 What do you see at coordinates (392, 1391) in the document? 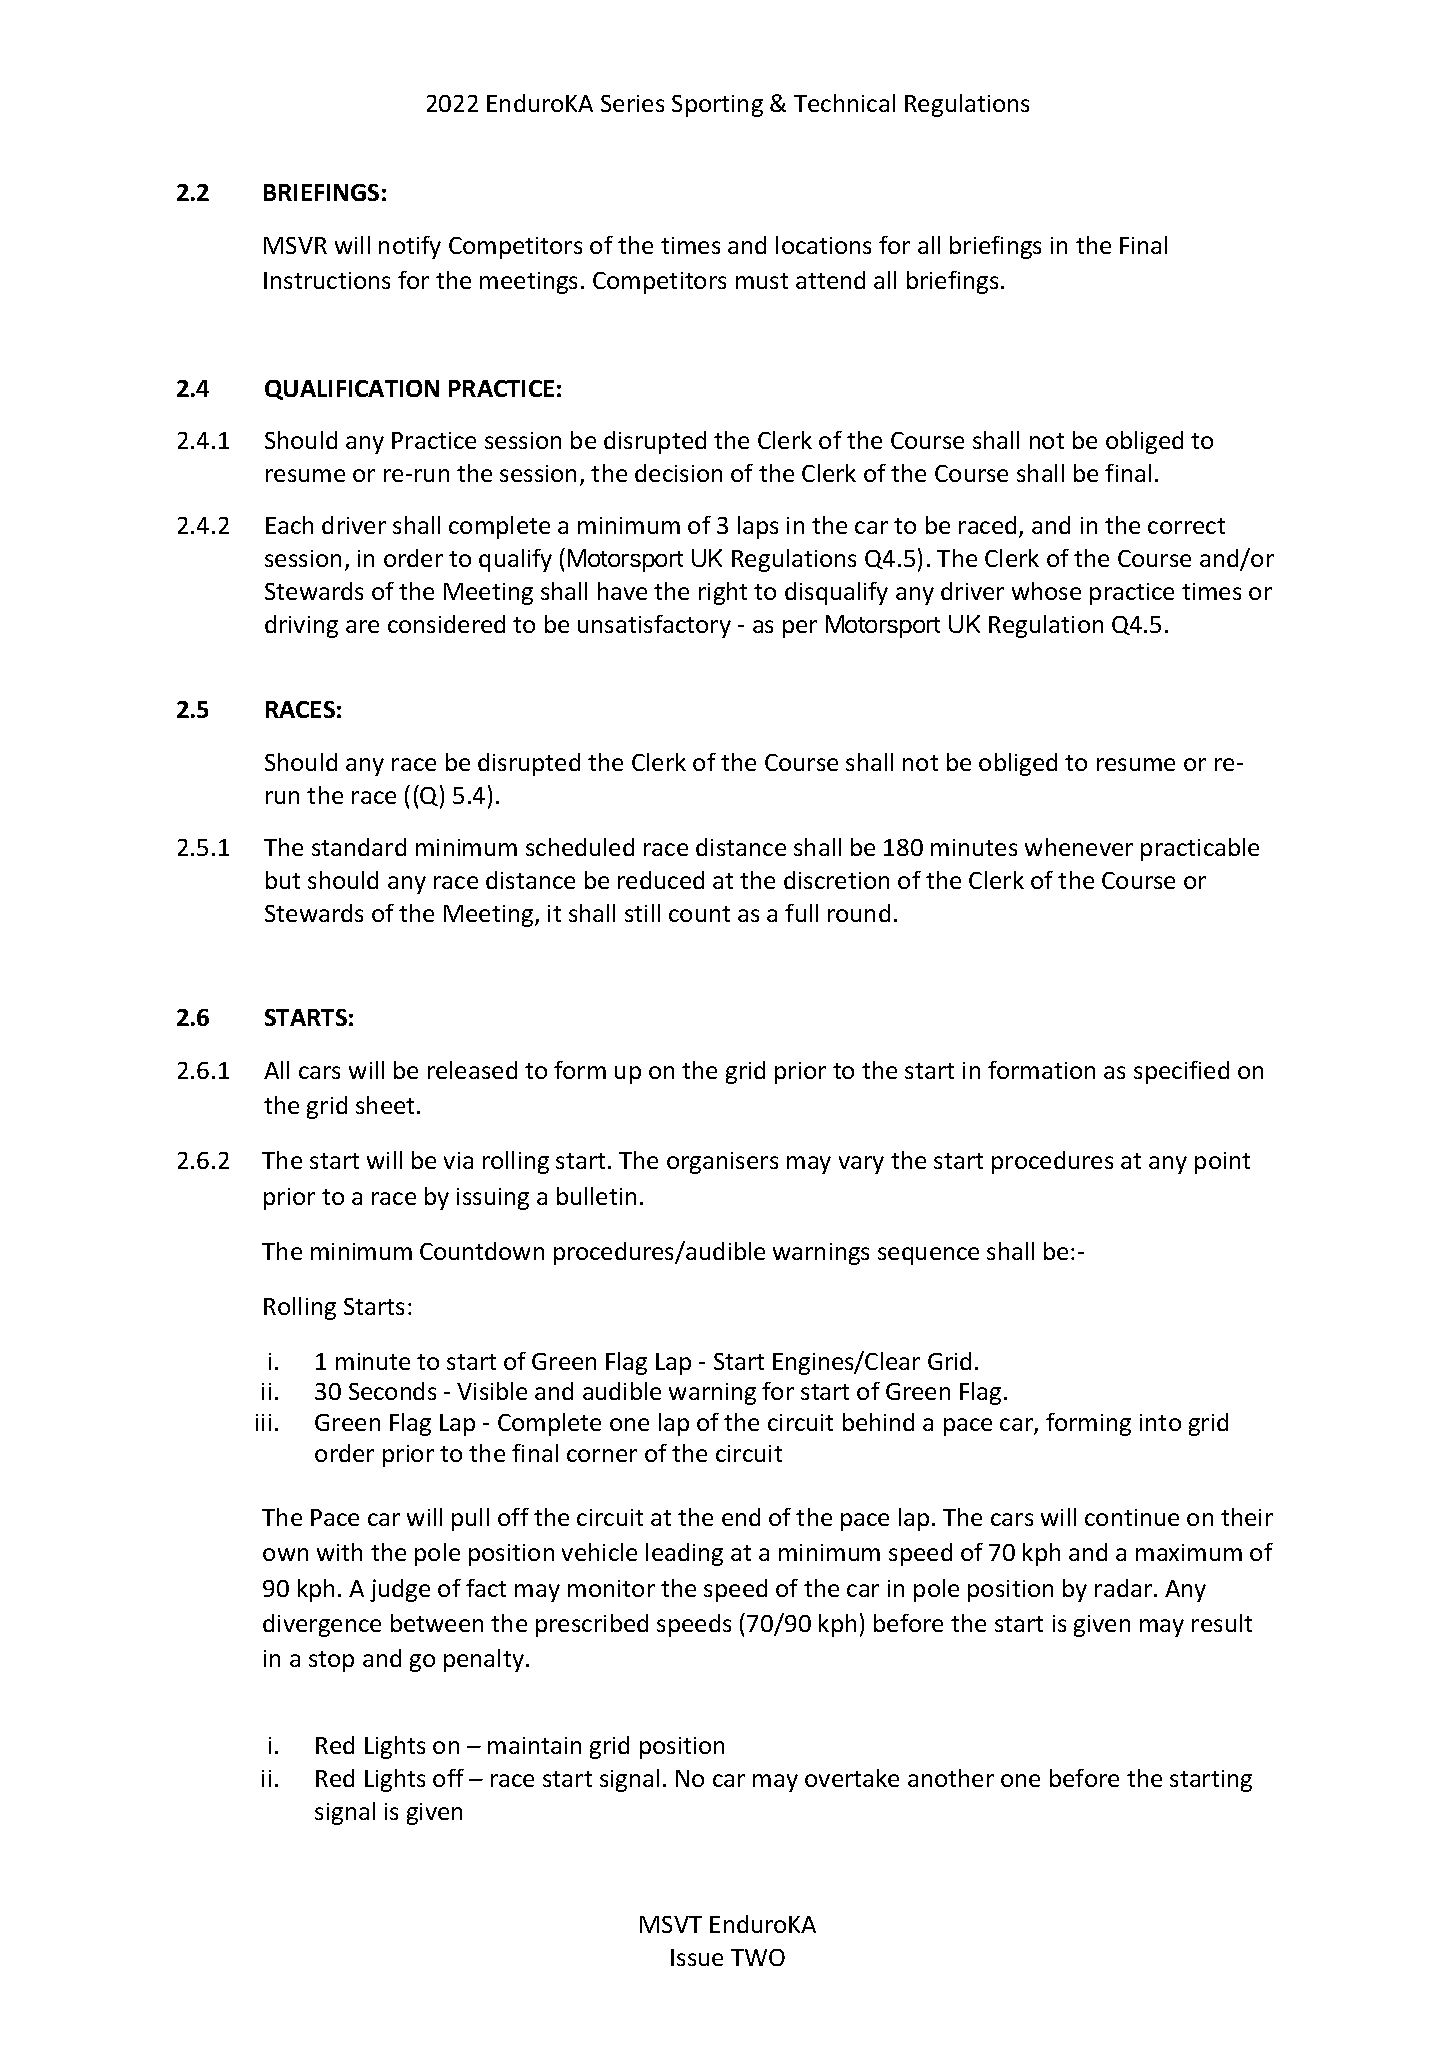
I see `Seconds` at bounding box center [392, 1391].
